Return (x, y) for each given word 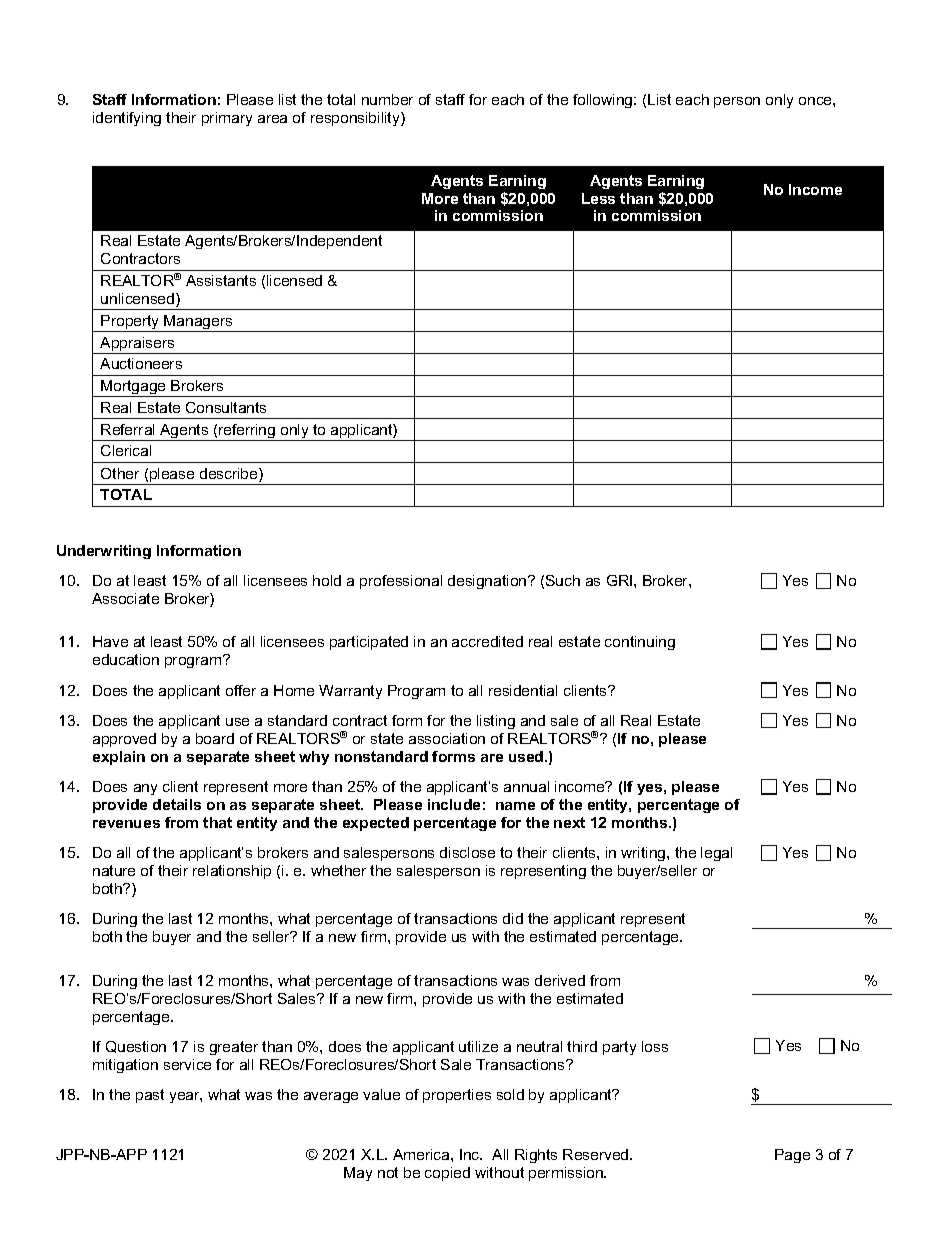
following (604, 101)
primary (227, 119)
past (150, 1096)
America (422, 1154)
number (387, 99)
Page (792, 1156)
